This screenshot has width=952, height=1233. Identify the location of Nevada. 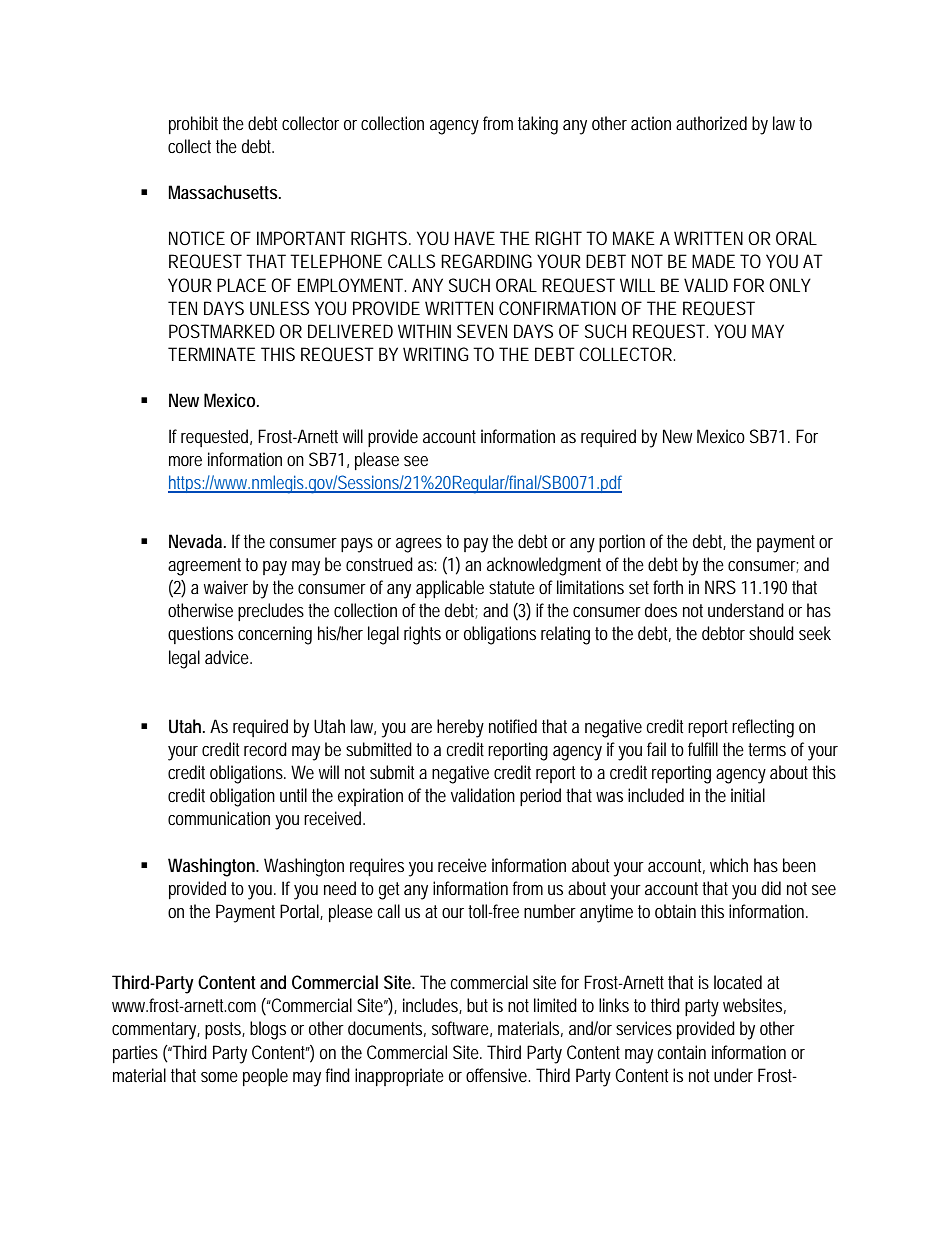
(197, 541).
